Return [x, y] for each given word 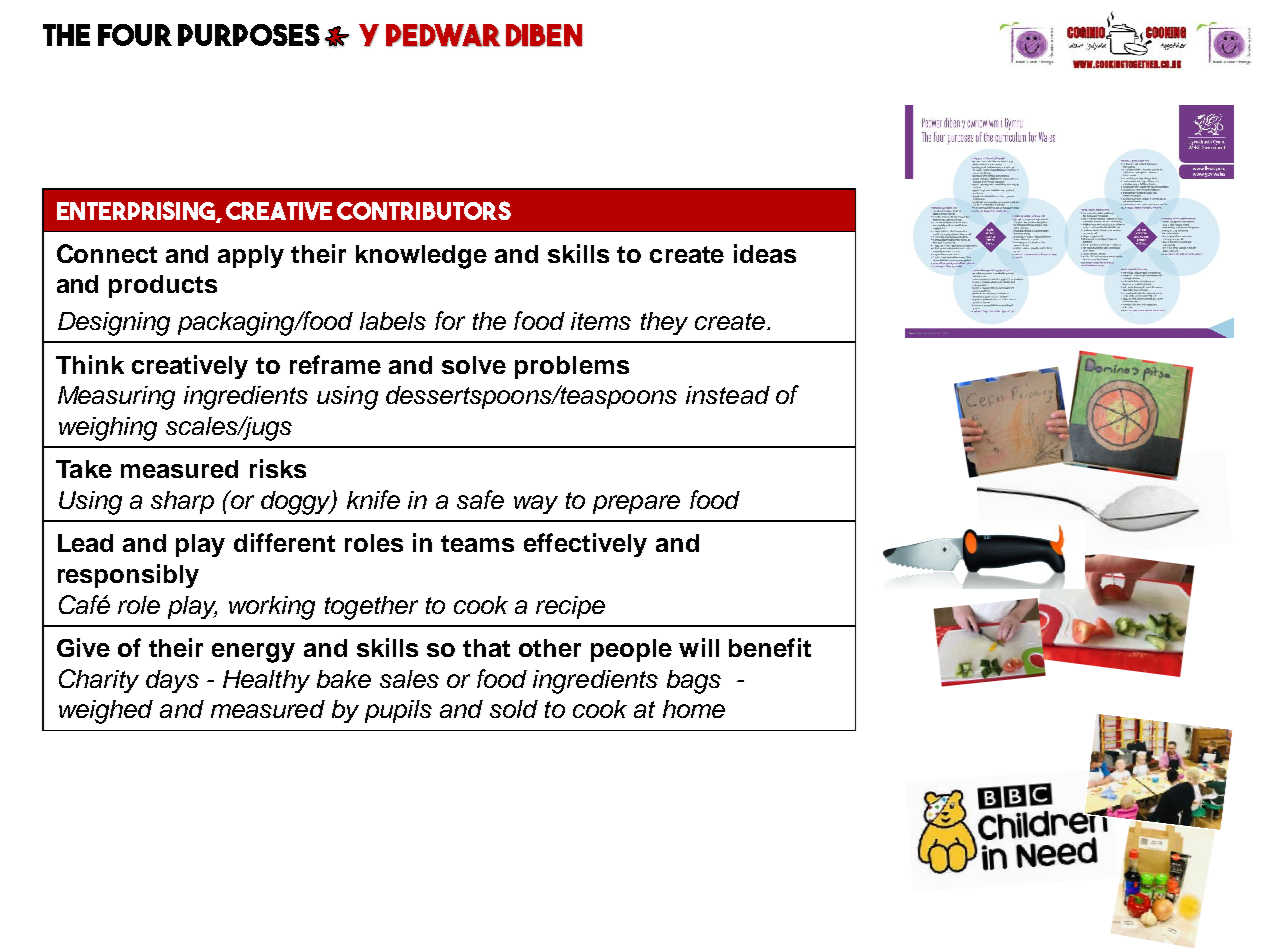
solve [474, 365]
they [664, 323]
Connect [107, 253]
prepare [636, 504]
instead [728, 395]
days [172, 681]
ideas [765, 253]
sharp [182, 502]
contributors [424, 210]
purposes [249, 35]
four [135, 35]
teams [477, 543]
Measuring [116, 398]
